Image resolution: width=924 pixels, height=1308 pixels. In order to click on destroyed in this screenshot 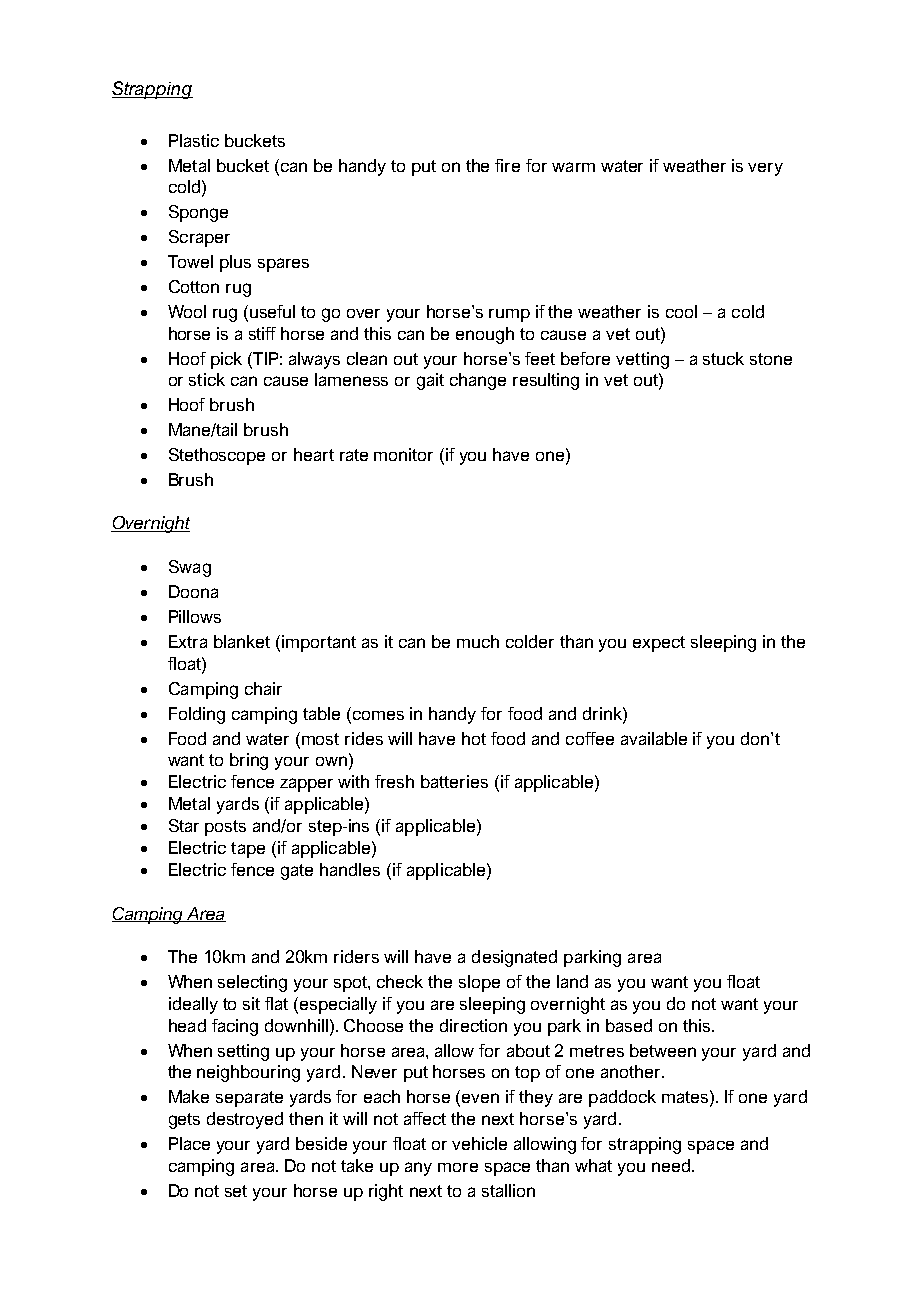, I will do `click(245, 1120)`.
